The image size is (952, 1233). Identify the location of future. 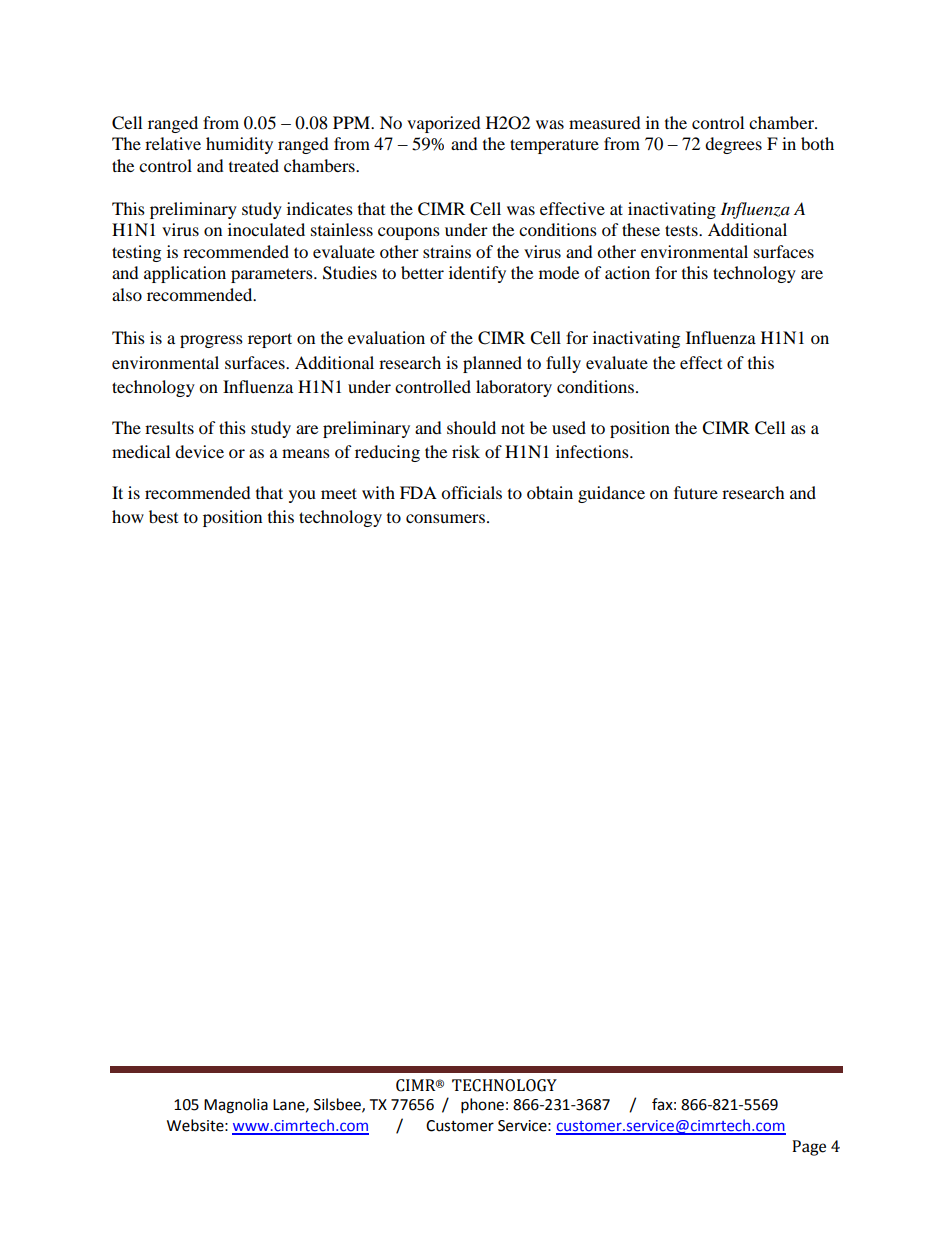
(696, 492).
